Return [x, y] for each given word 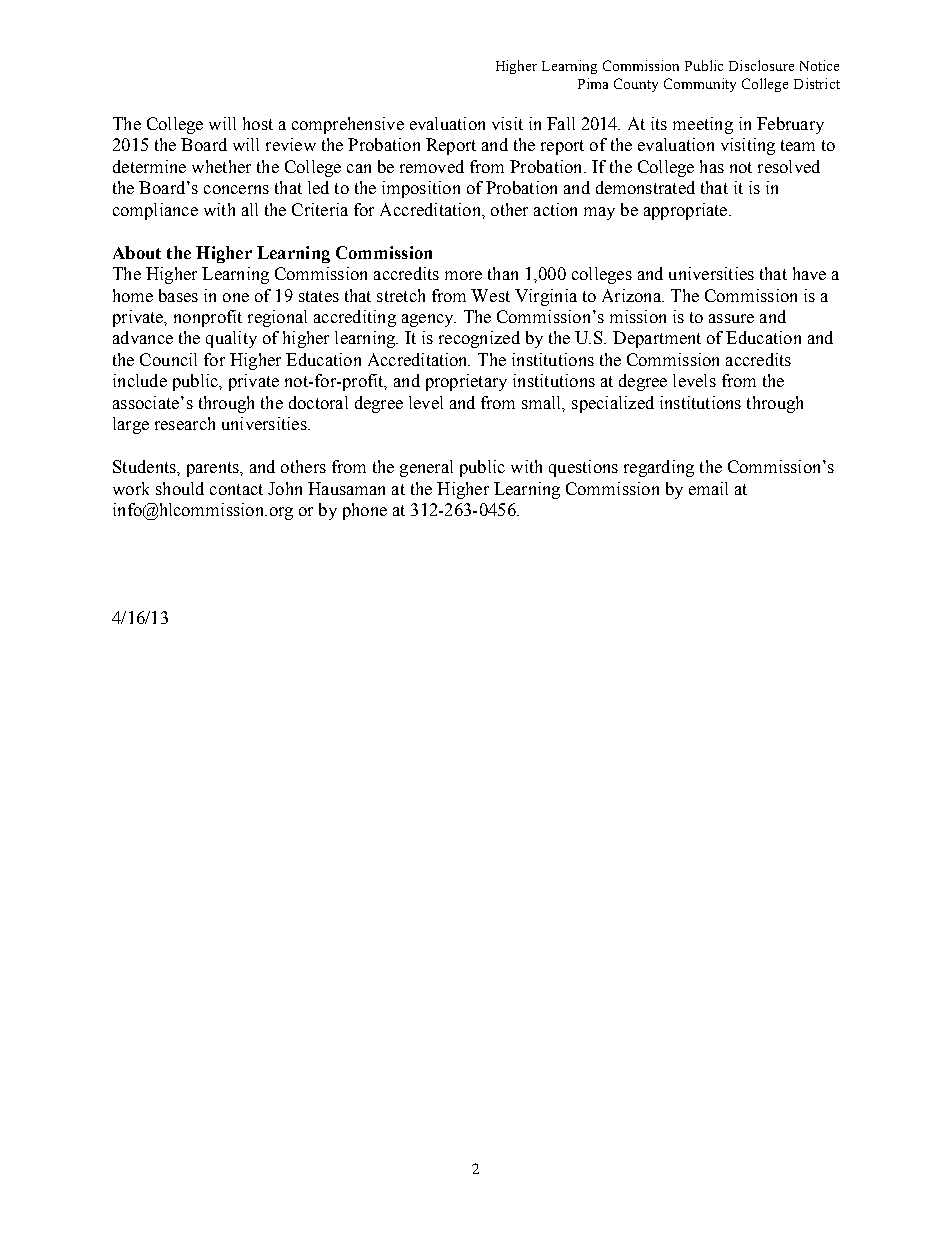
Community [700, 85]
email [708, 488]
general [426, 468]
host [258, 123]
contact [236, 489]
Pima [593, 83]
